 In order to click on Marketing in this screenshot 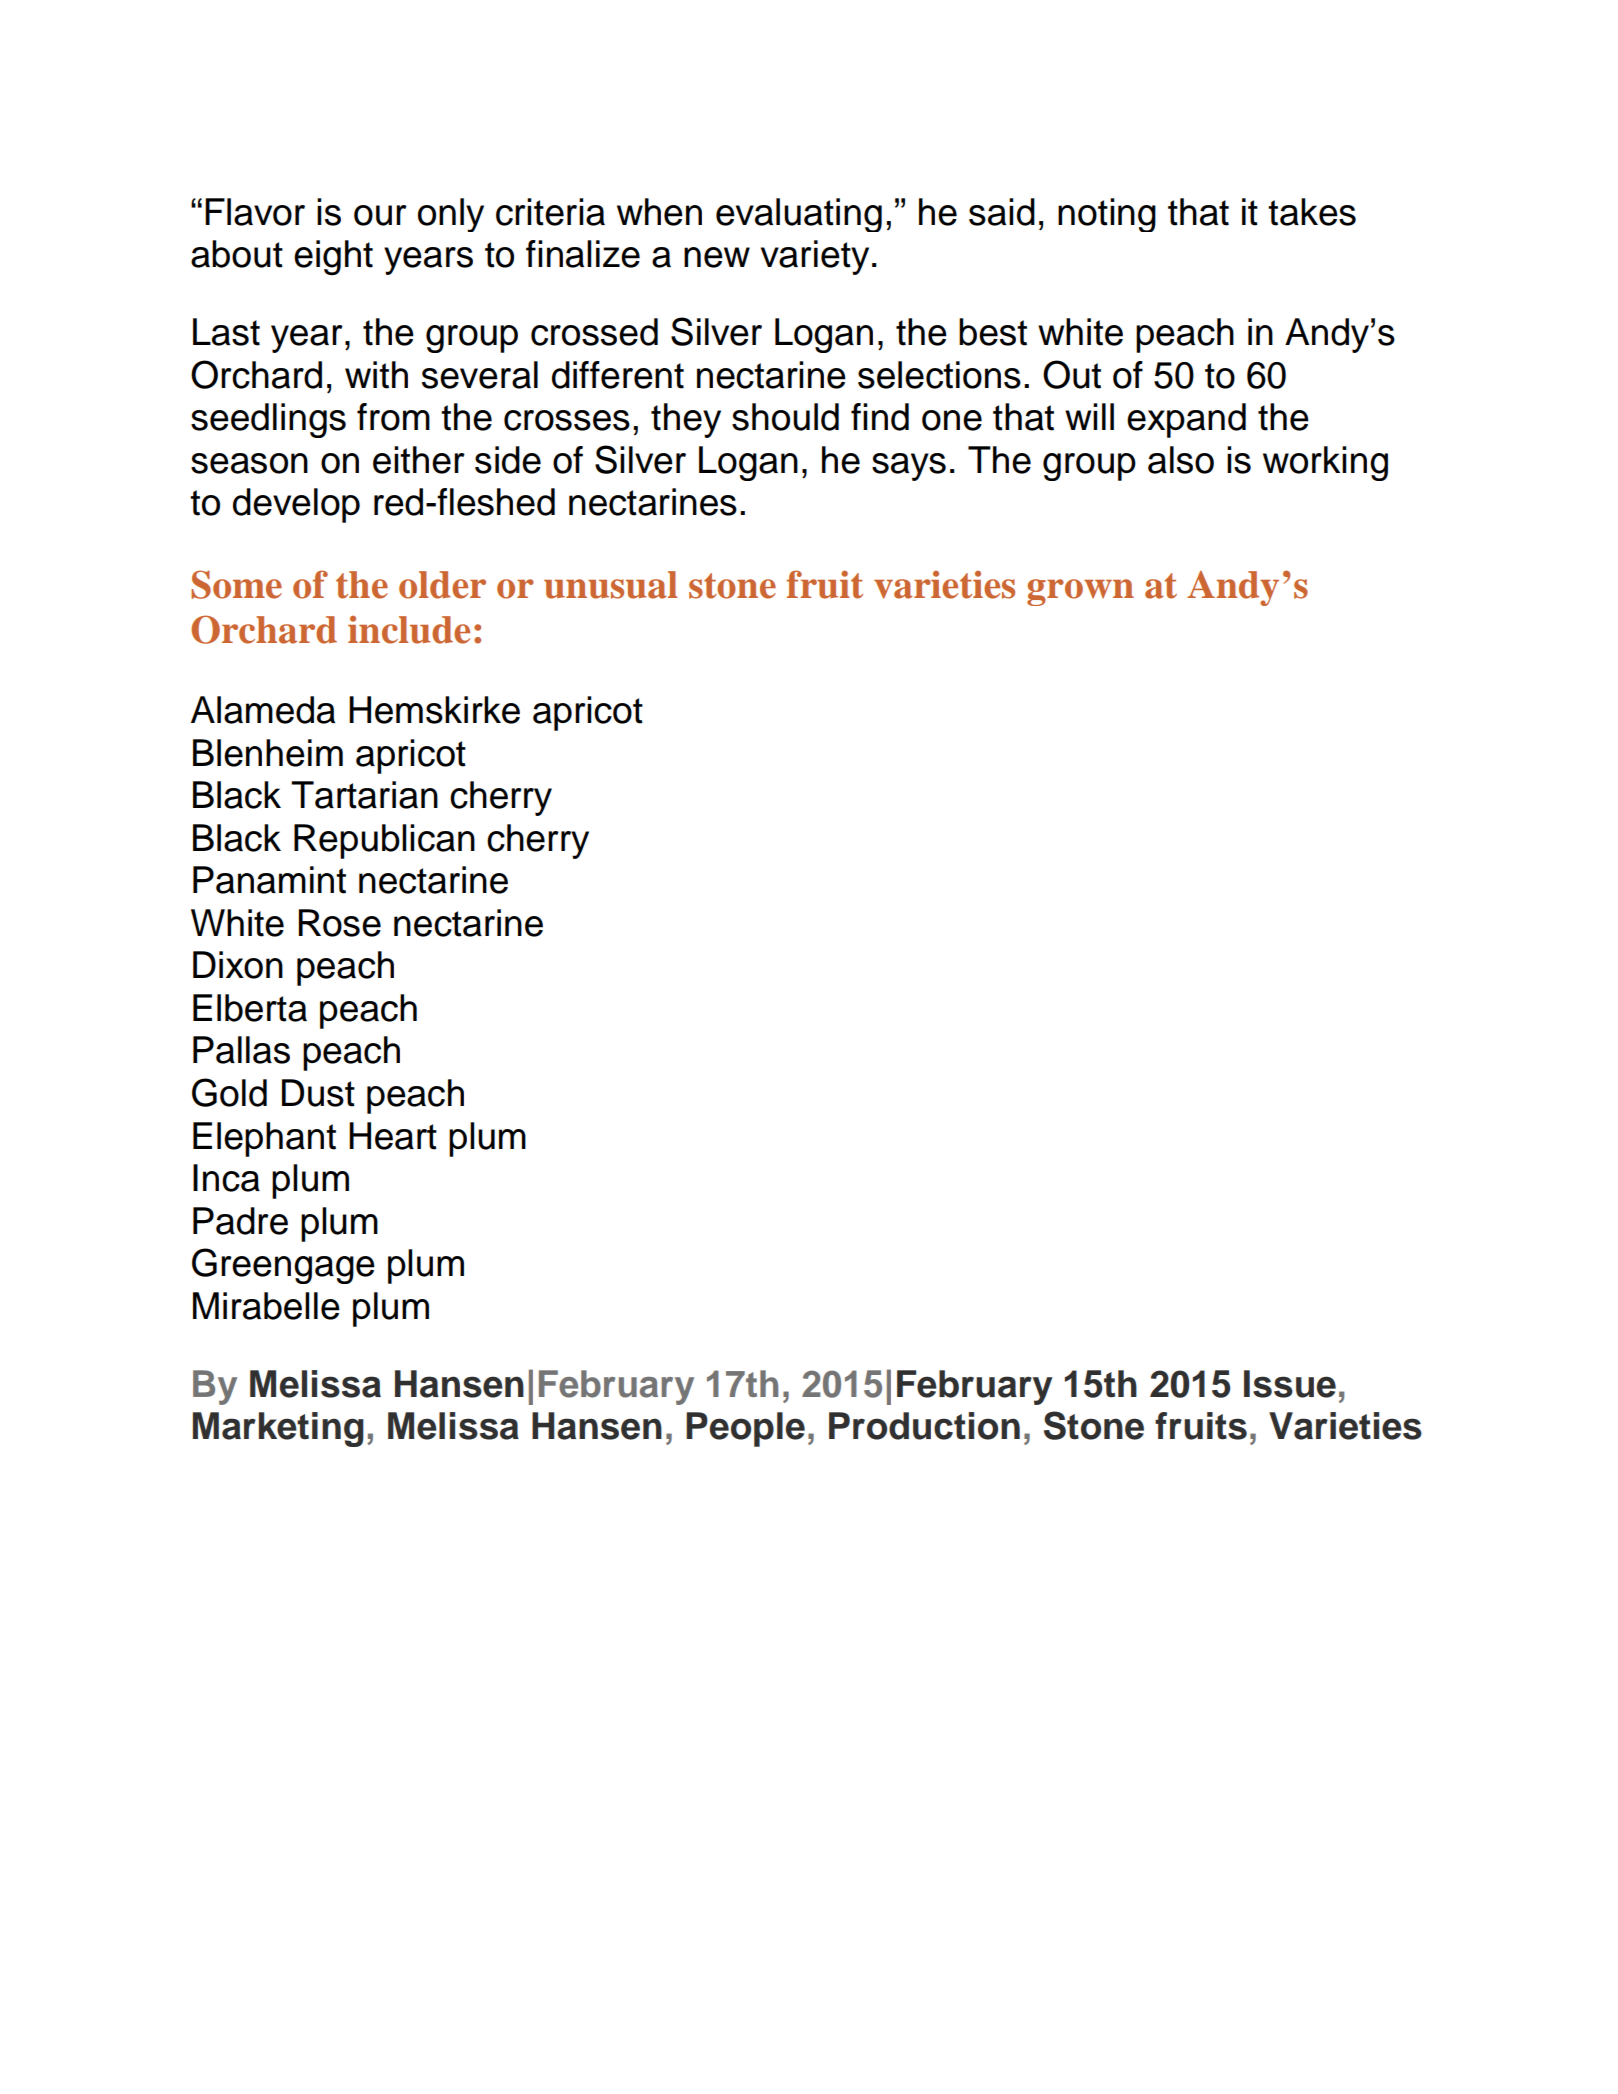, I will do `click(278, 1429)`.
